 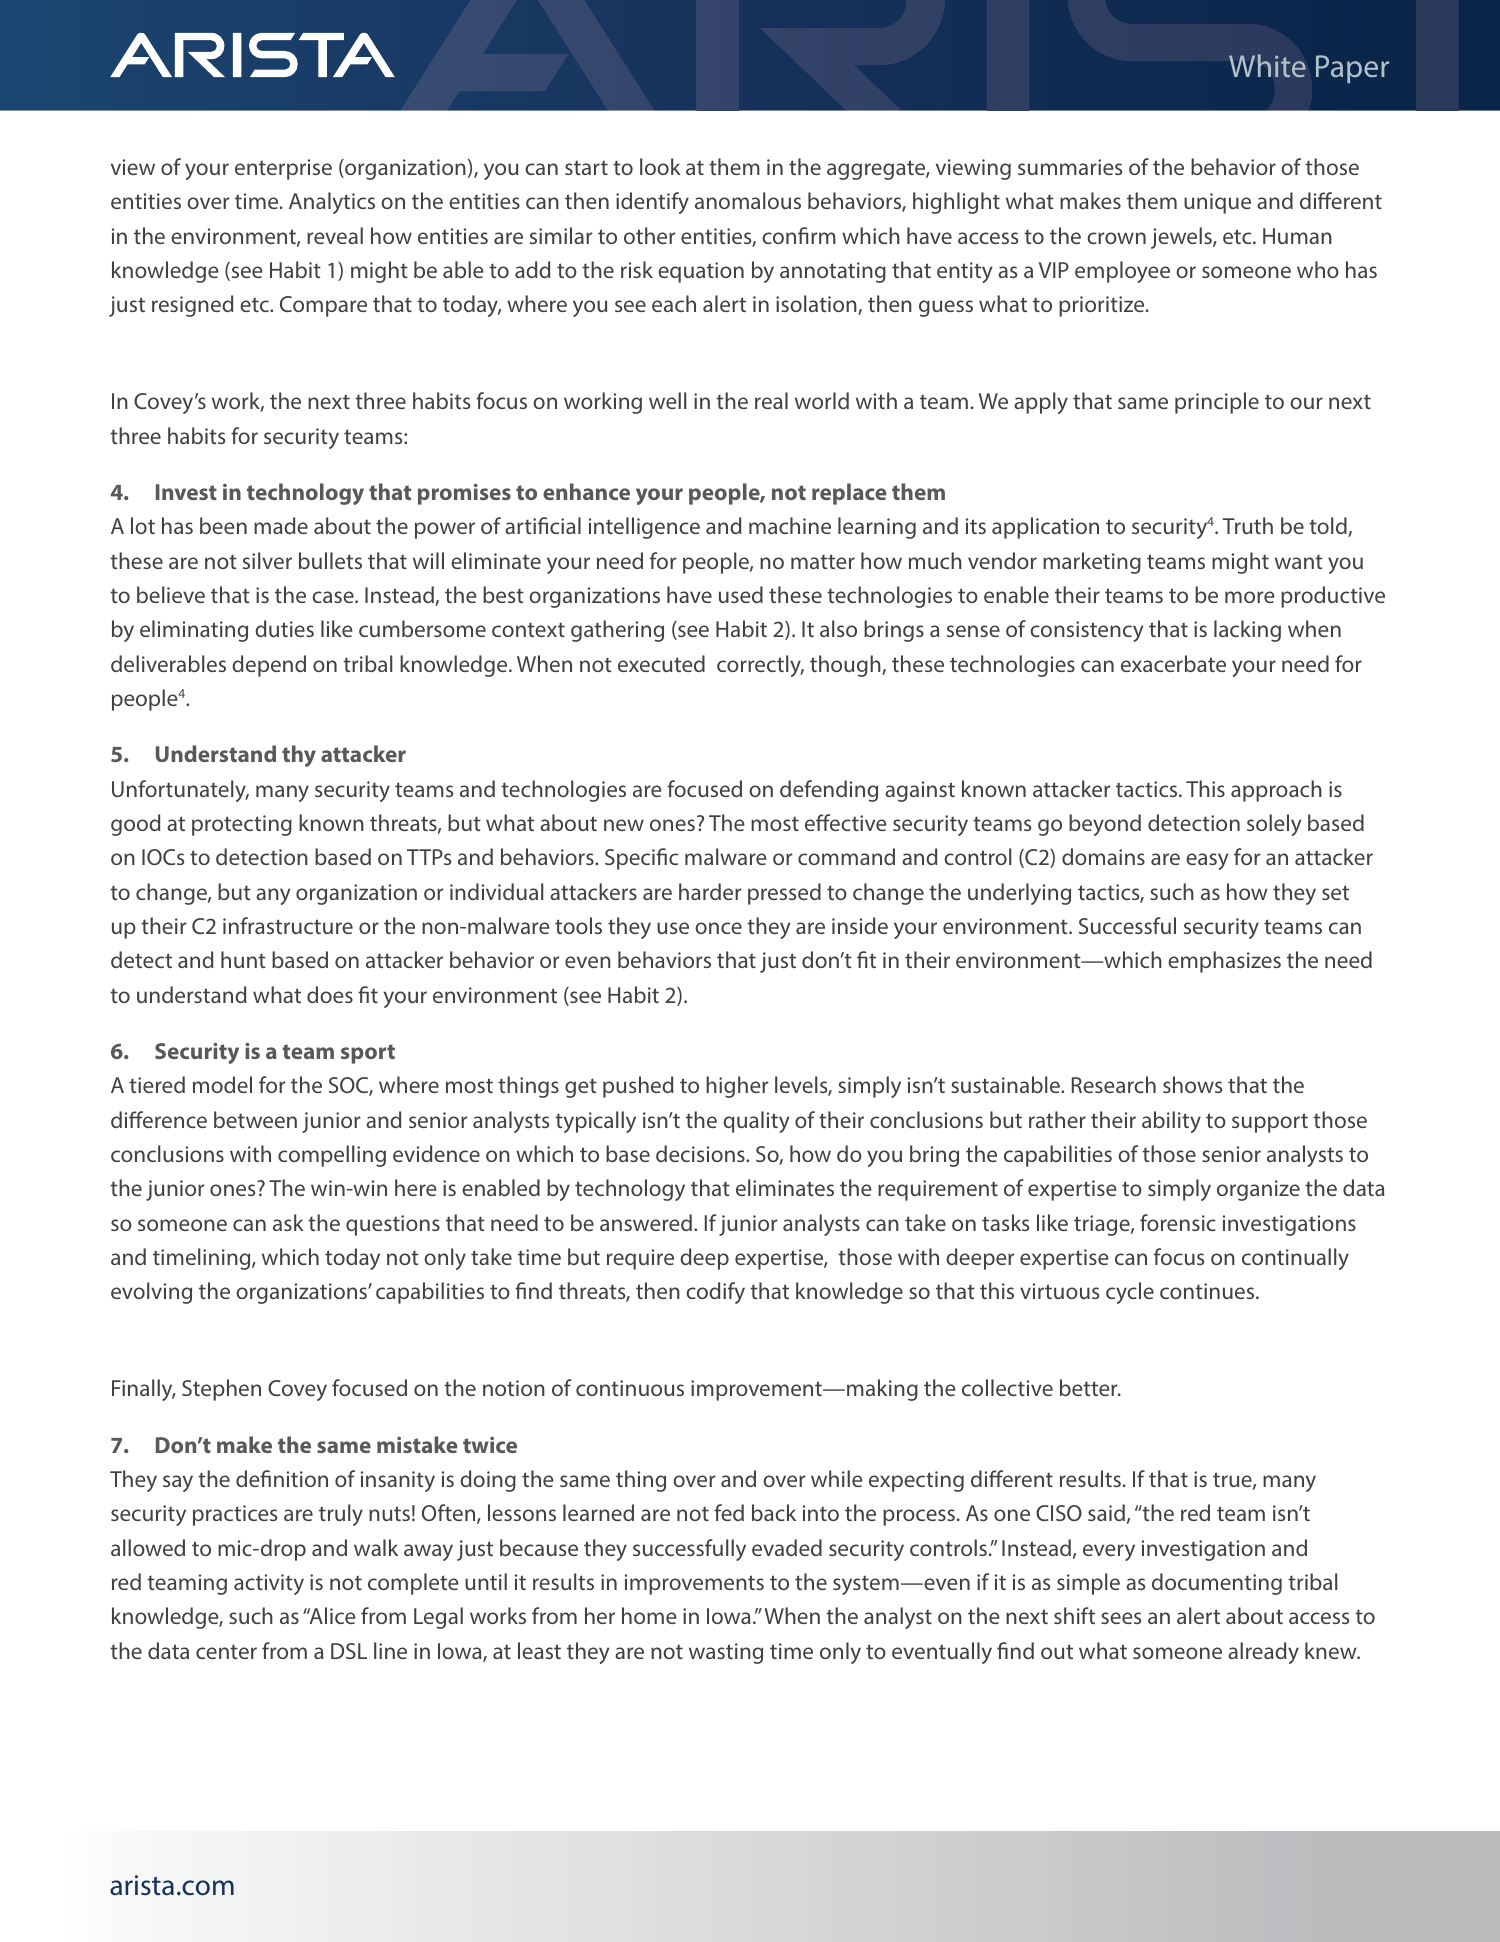 I want to click on harder, so click(x=710, y=891).
